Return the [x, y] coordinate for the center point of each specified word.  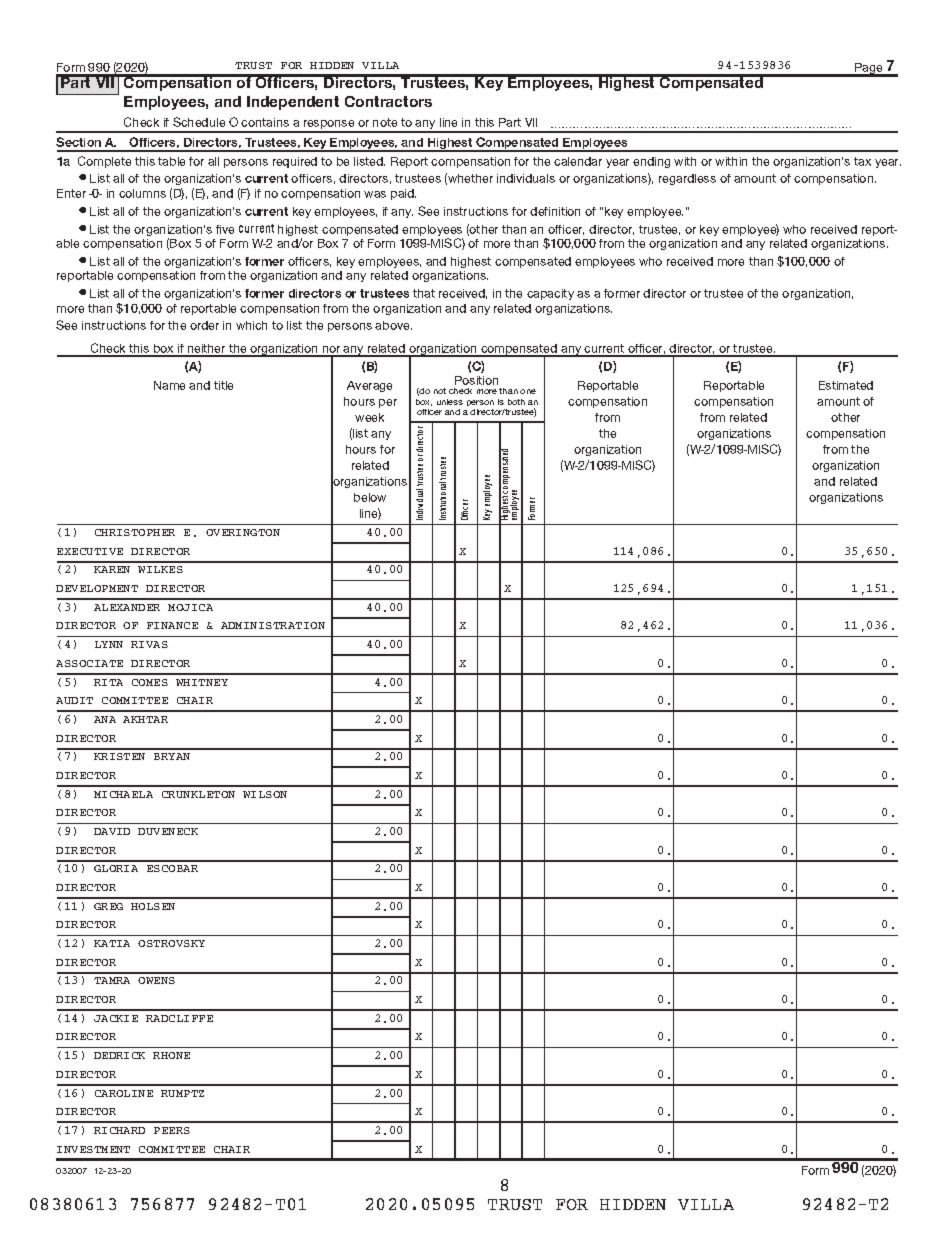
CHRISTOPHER [135, 532]
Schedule [199, 122]
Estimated [846, 385]
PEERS [172, 1130]
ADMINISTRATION [273, 625]
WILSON [265, 794]
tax [862, 161]
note [385, 122]
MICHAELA [123, 794]
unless [450, 402]
